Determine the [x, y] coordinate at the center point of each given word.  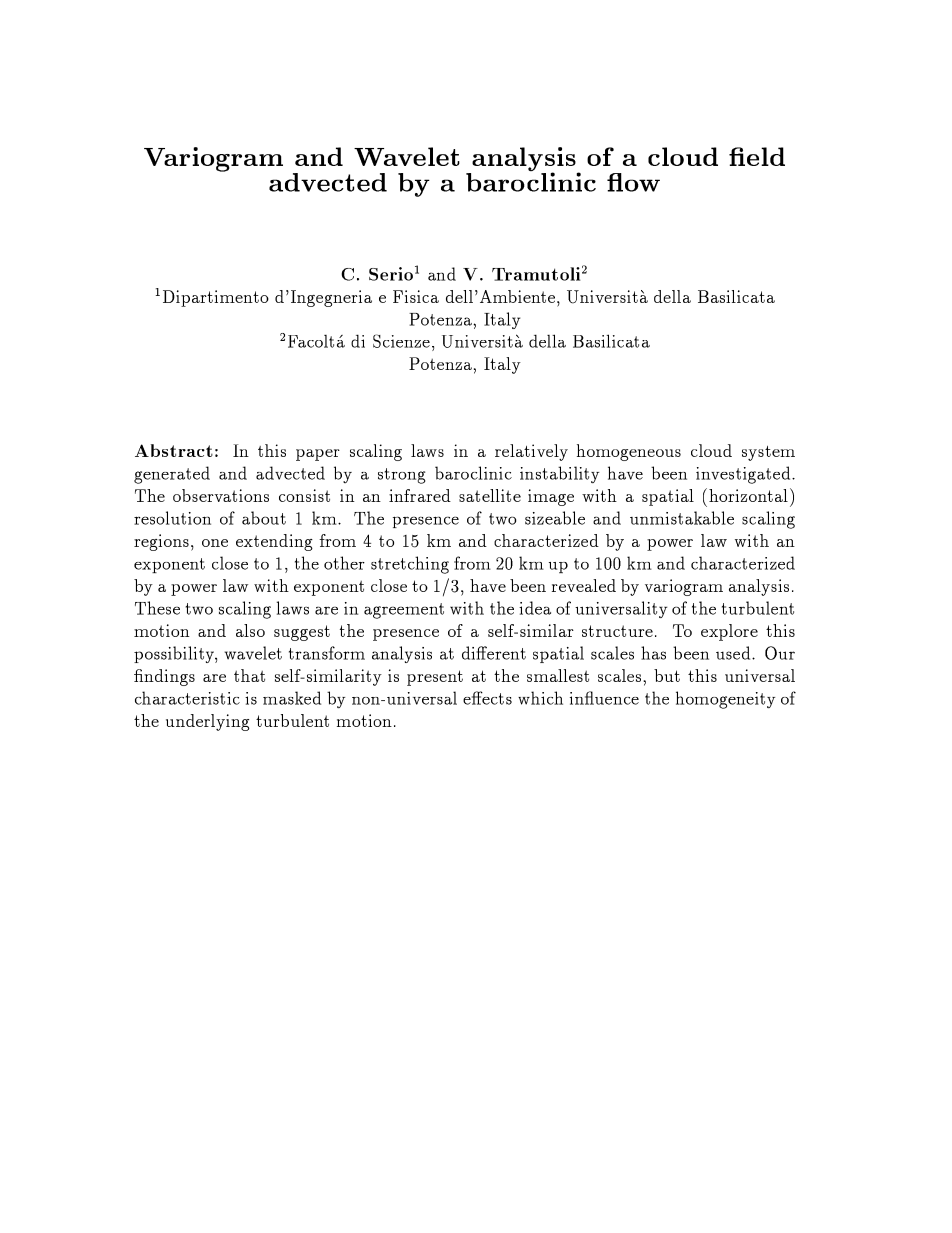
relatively [531, 452]
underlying [207, 722]
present [435, 678]
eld [766, 156]
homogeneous [629, 452]
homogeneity [725, 700]
